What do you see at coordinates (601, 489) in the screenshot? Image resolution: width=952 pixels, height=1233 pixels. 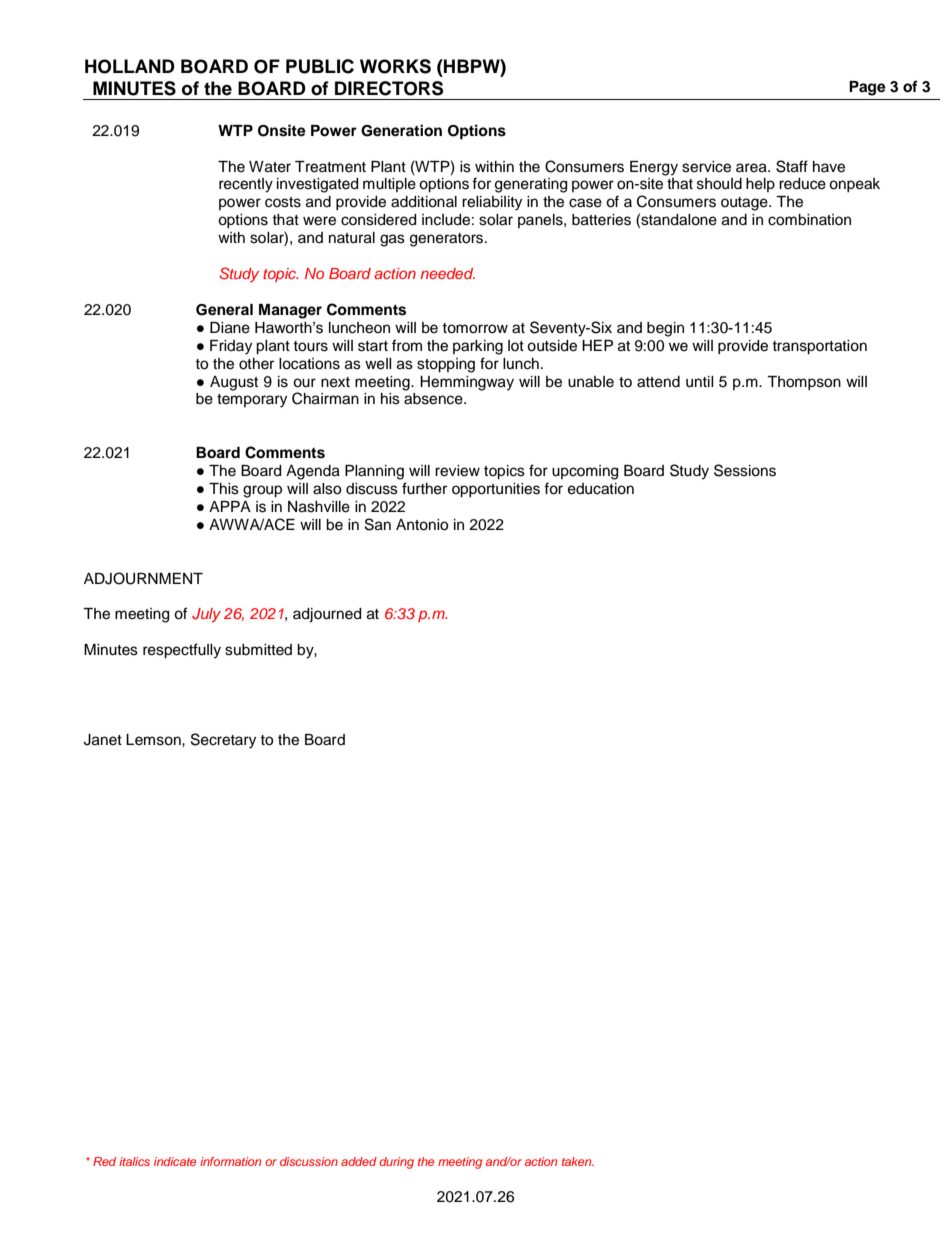 I see `education` at bounding box center [601, 489].
